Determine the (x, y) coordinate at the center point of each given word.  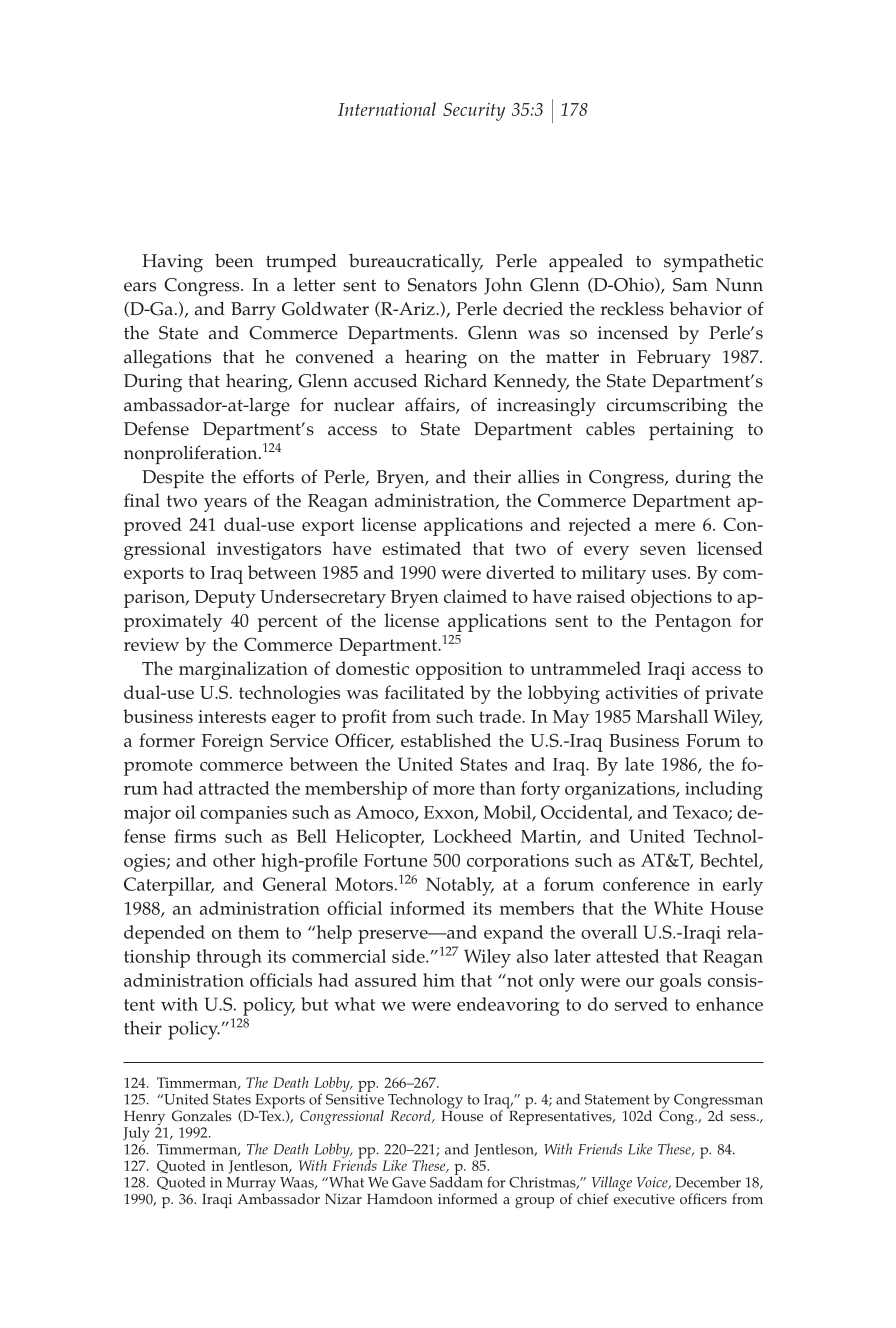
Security (474, 112)
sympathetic (713, 263)
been (234, 261)
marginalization (243, 670)
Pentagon (693, 623)
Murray (251, 1185)
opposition (459, 671)
